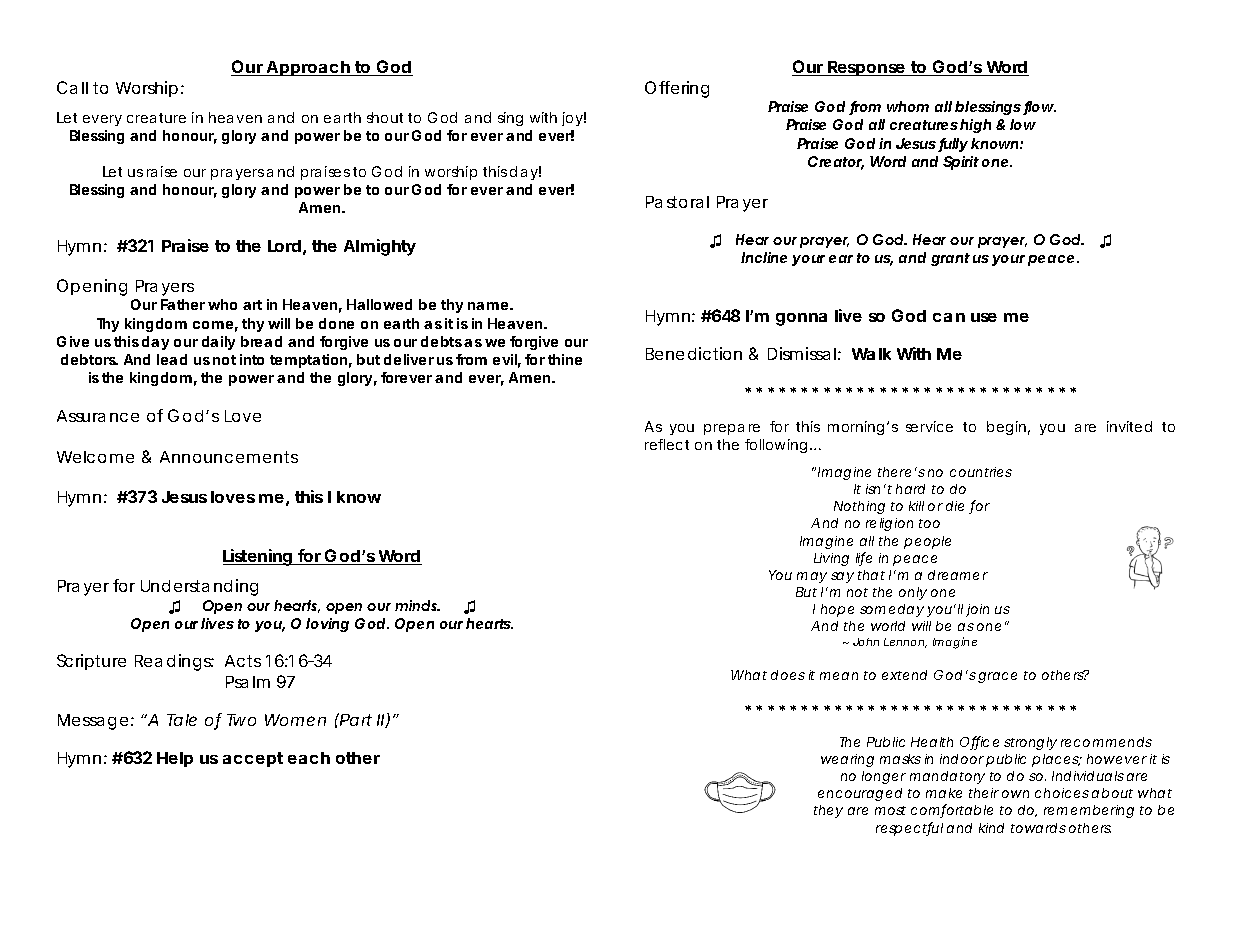 This screenshot has width=1233, height=952. What do you see at coordinates (72, 87) in the screenshot?
I see `Call` at bounding box center [72, 87].
